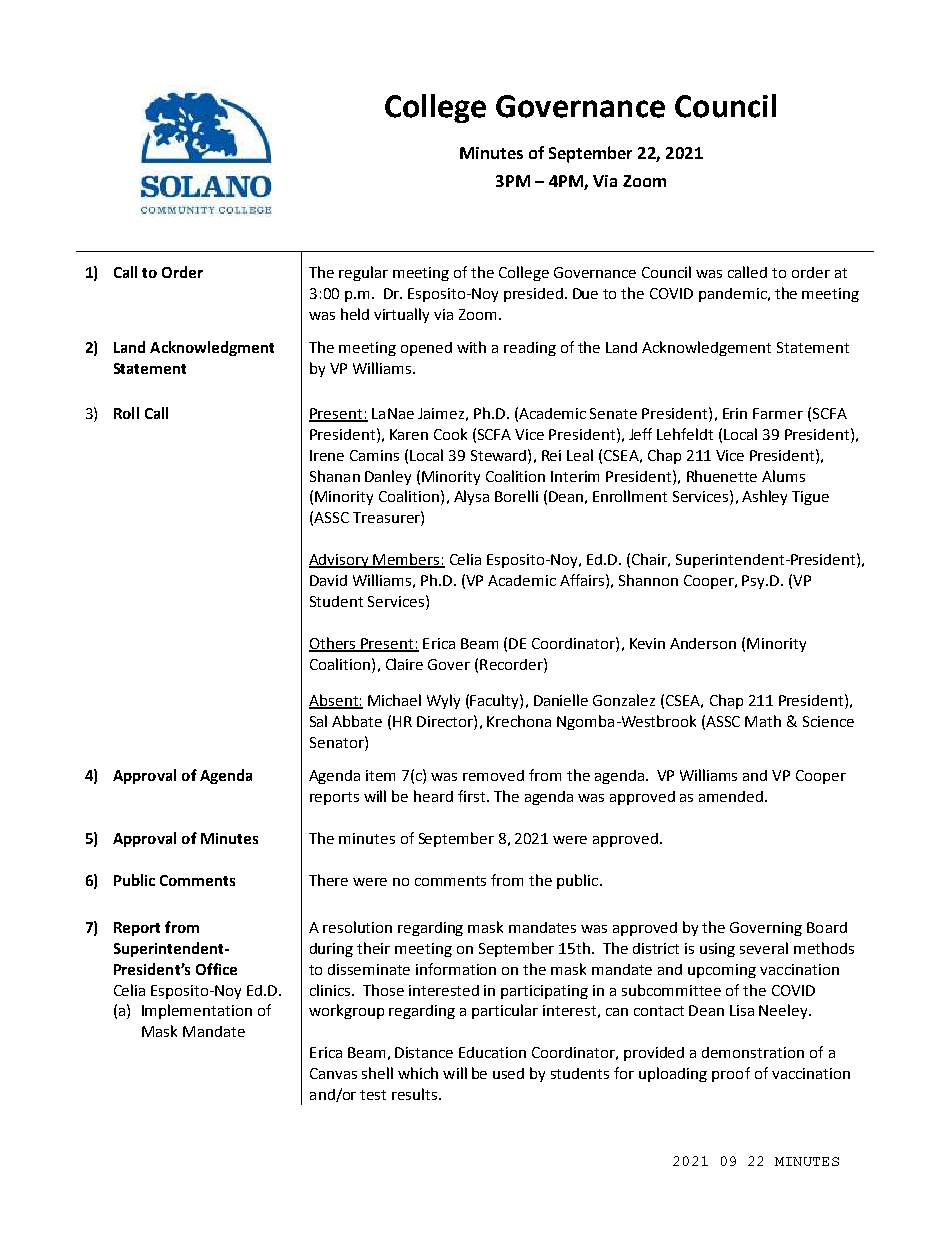 This image has width=952, height=1233. I want to click on Alysa, so click(471, 497).
